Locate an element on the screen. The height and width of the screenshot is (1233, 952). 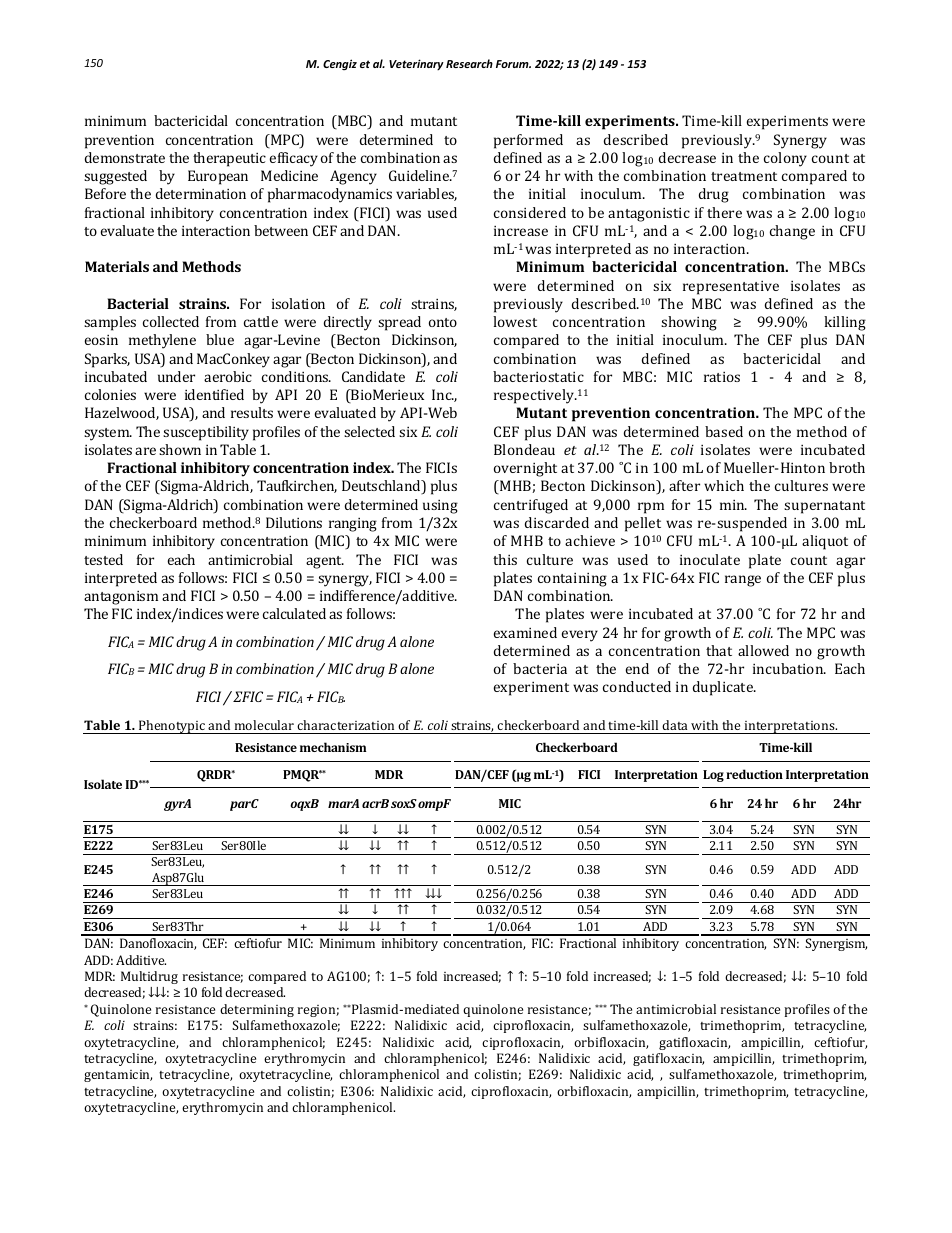
range is located at coordinates (743, 581).
